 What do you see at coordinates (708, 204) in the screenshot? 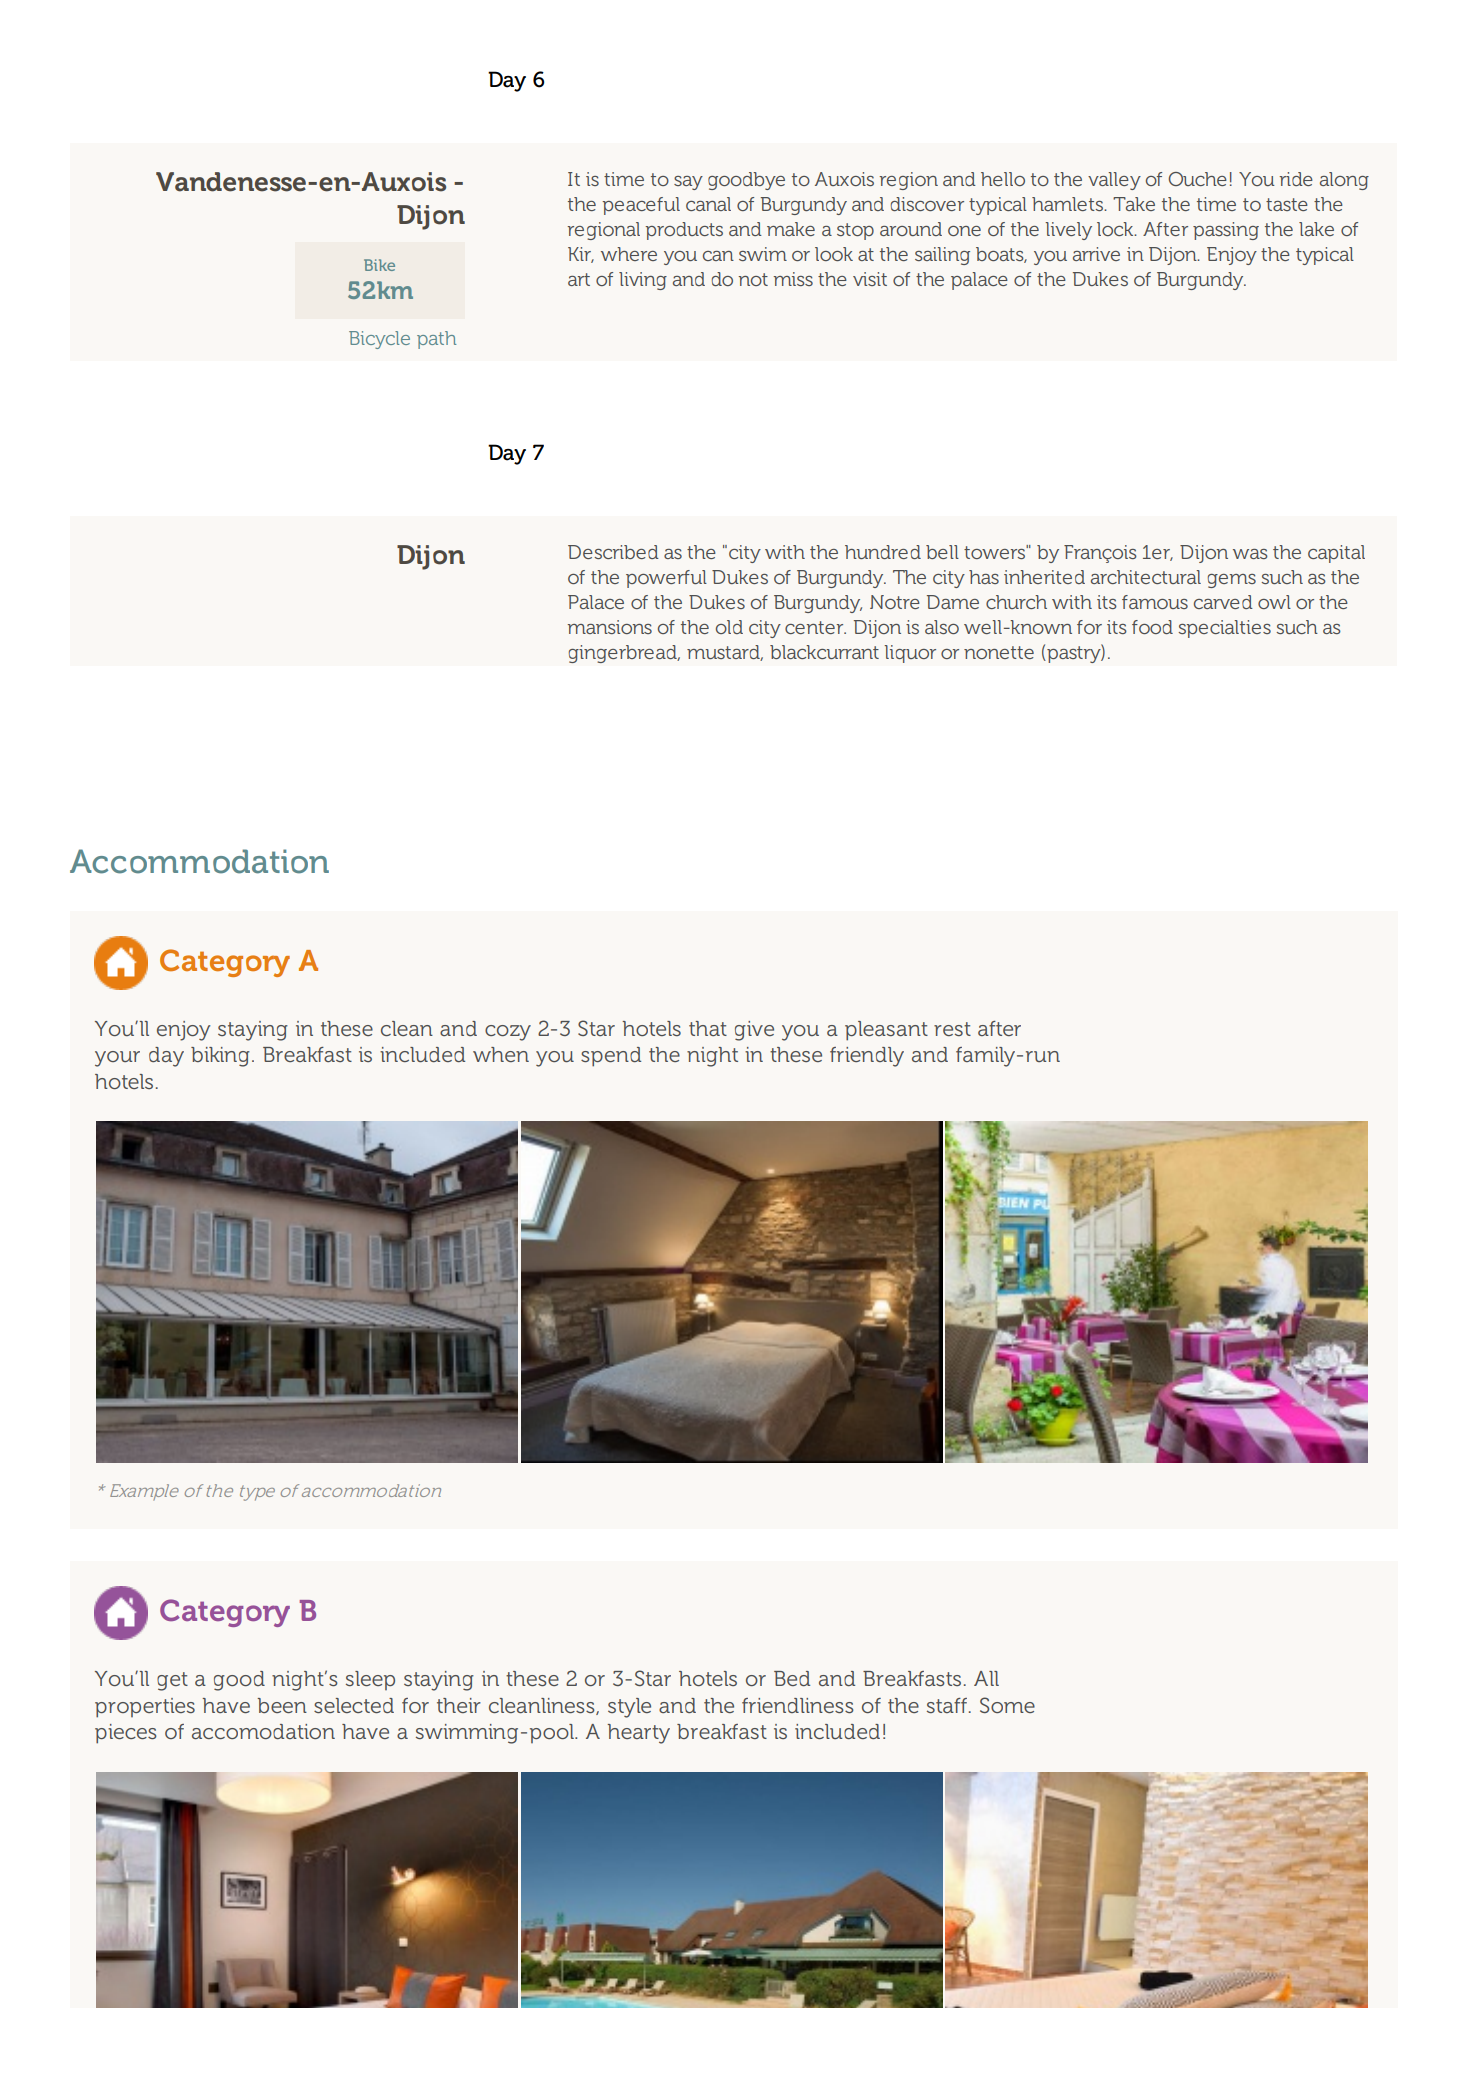
I see `canal` at bounding box center [708, 204].
